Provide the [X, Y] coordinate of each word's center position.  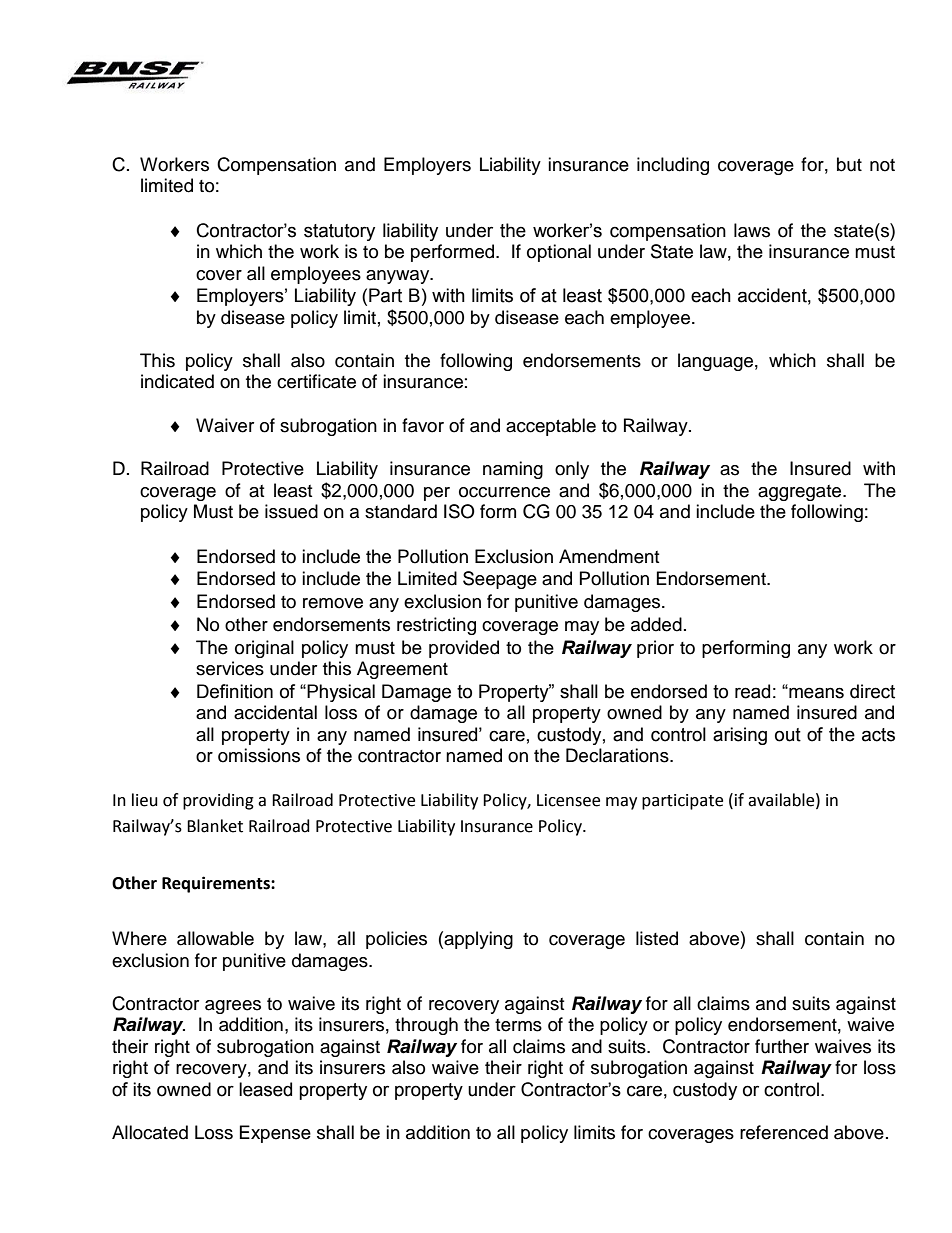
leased [265, 1089]
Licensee [568, 800]
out [788, 735]
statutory [339, 232]
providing [218, 801]
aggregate [801, 493]
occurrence [504, 492]
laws [752, 230]
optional [559, 253]
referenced [784, 1132]
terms [518, 1025]
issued [291, 511]
